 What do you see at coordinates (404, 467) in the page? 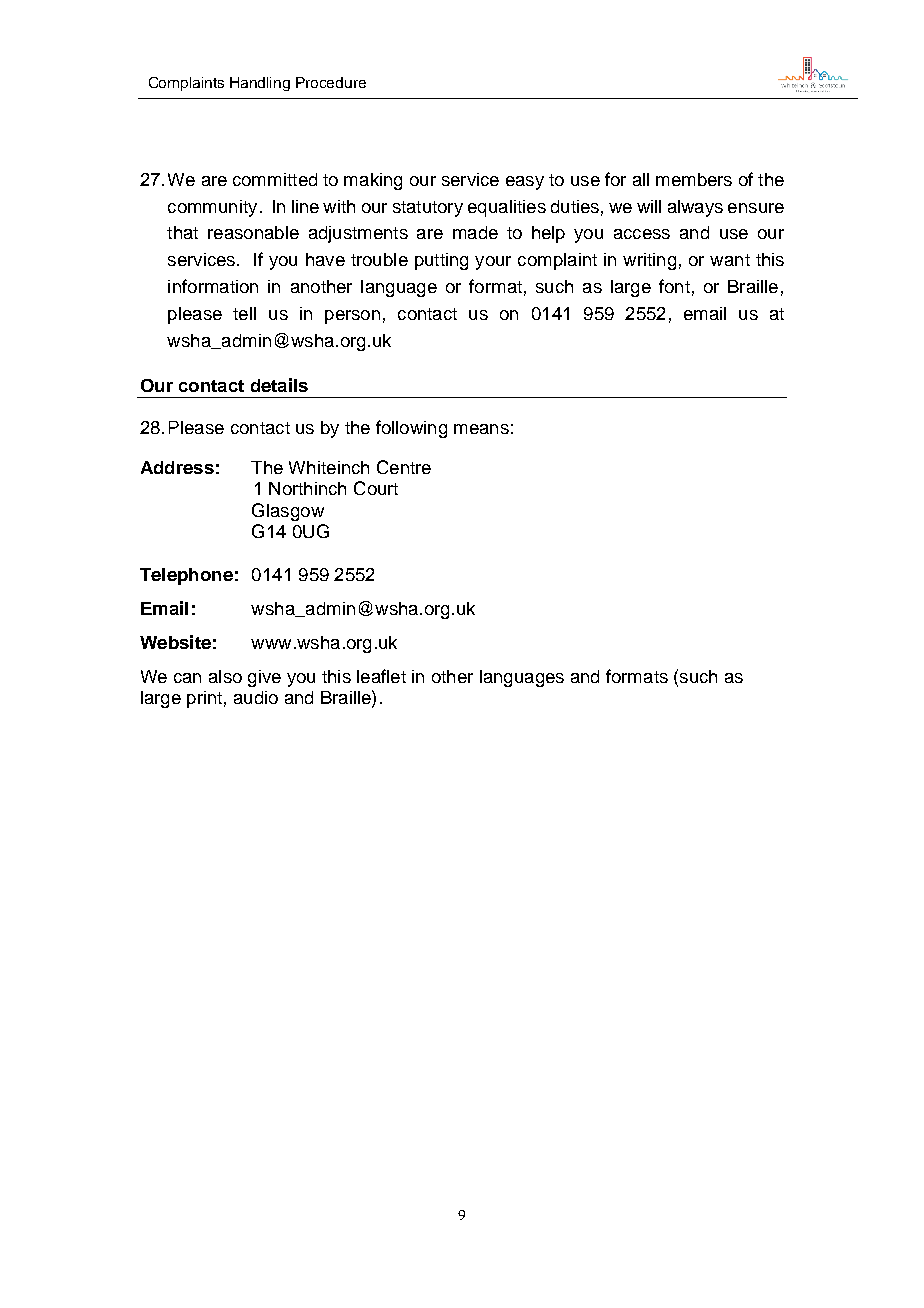
I see `Centre` at bounding box center [404, 467].
